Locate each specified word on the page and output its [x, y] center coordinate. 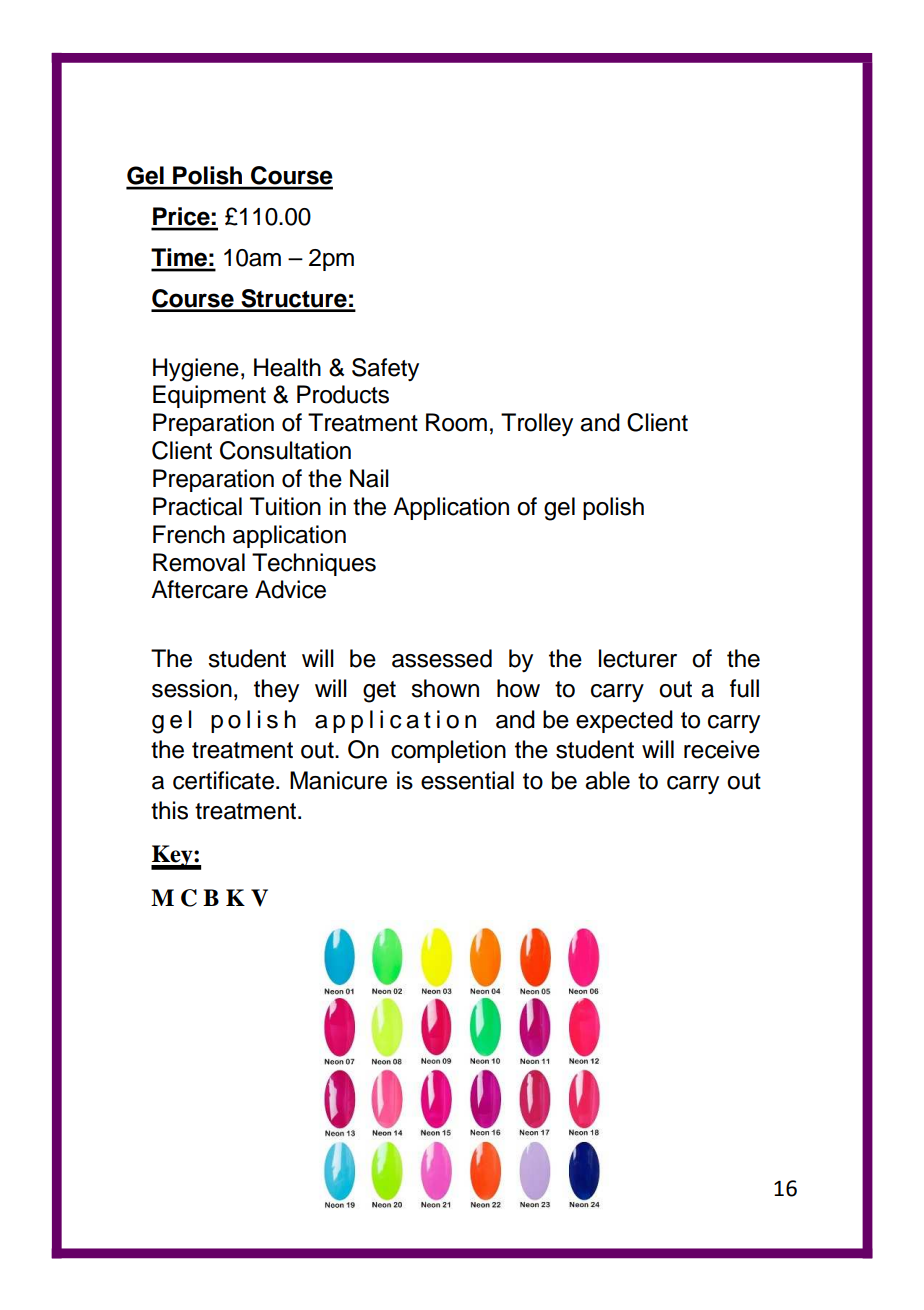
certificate [223, 780]
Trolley [537, 424]
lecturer [638, 658]
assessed [442, 658]
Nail [369, 478]
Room [456, 422]
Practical [197, 506]
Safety [385, 369]
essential [467, 780]
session [192, 688]
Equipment [209, 396]
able [607, 780]
